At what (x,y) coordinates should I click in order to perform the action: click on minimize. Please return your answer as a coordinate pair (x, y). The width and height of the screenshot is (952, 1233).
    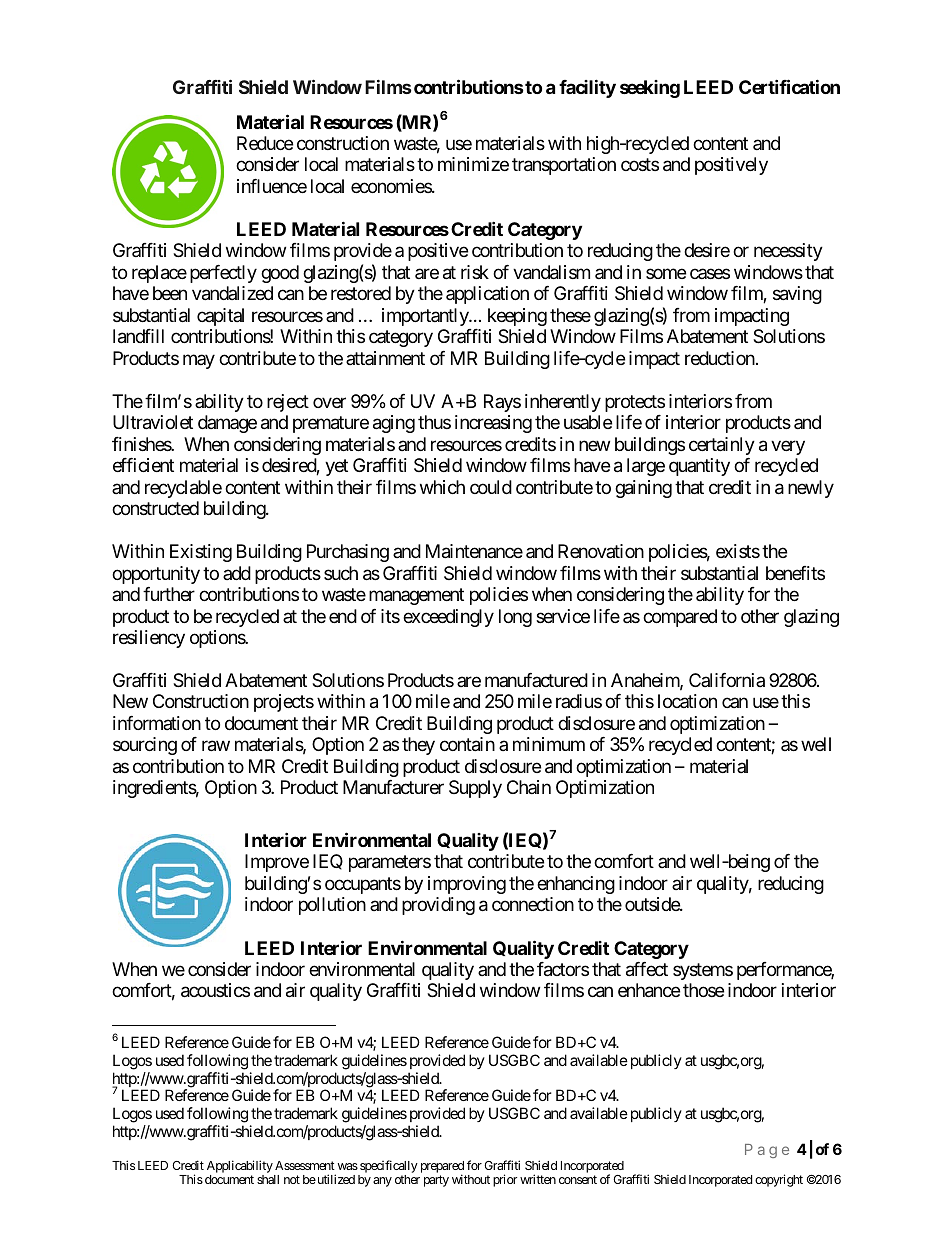
    Looking at the image, I should click on (473, 164).
